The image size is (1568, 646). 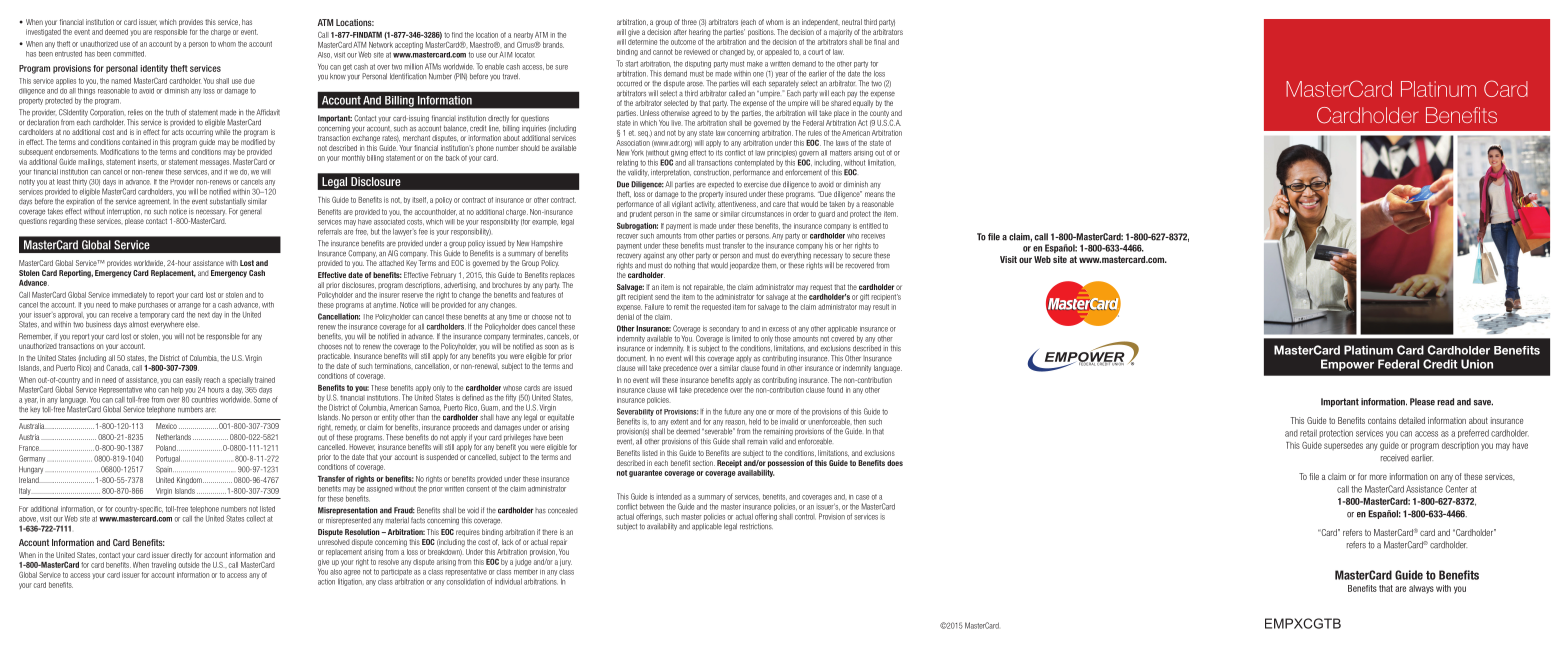 What do you see at coordinates (129, 54) in the screenshot?
I see `committed` at bounding box center [129, 54].
